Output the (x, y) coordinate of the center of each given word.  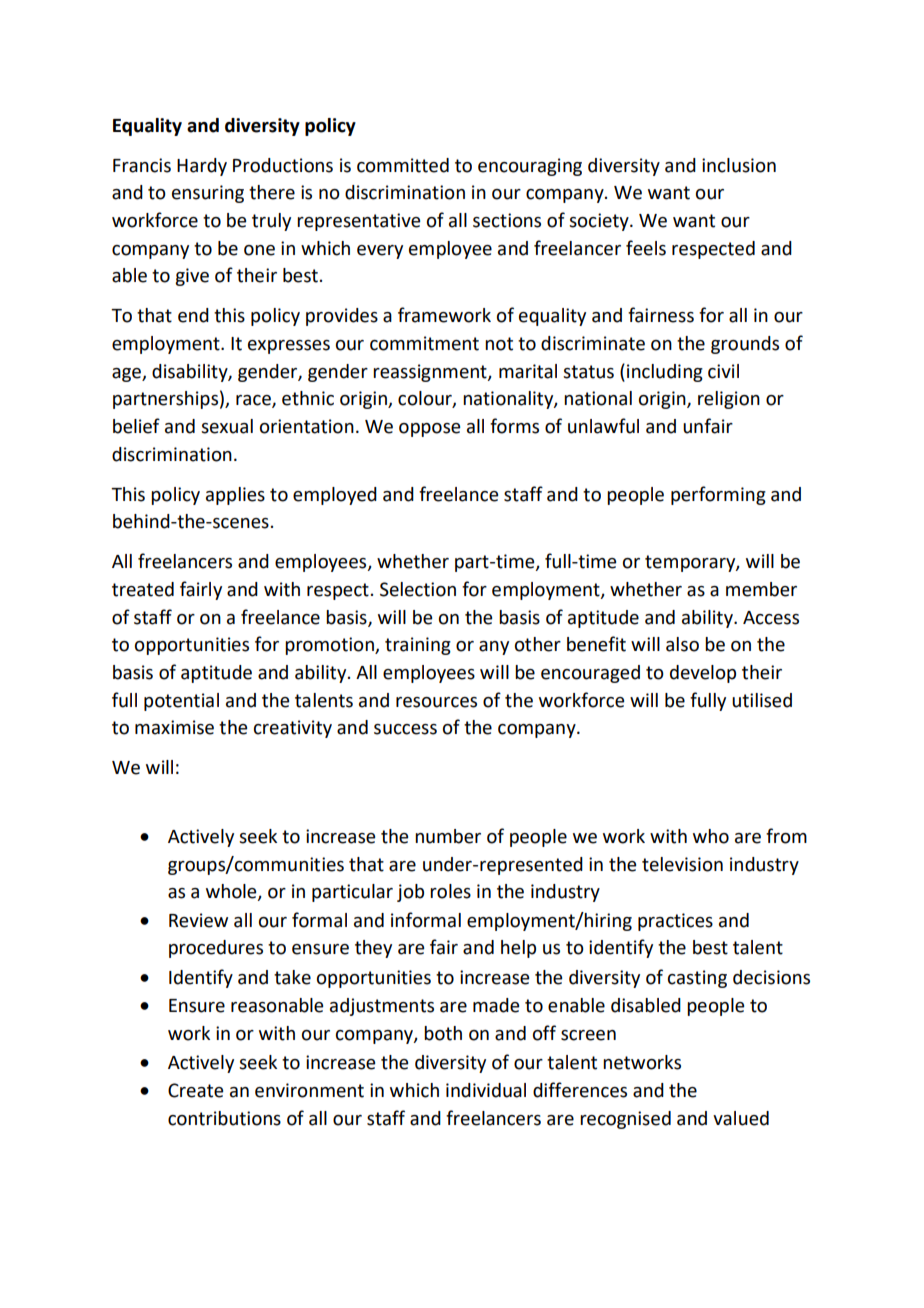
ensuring (208, 194)
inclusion (739, 165)
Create (196, 1090)
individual (486, 1090)
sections (507, 220)
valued (741, 1118)
